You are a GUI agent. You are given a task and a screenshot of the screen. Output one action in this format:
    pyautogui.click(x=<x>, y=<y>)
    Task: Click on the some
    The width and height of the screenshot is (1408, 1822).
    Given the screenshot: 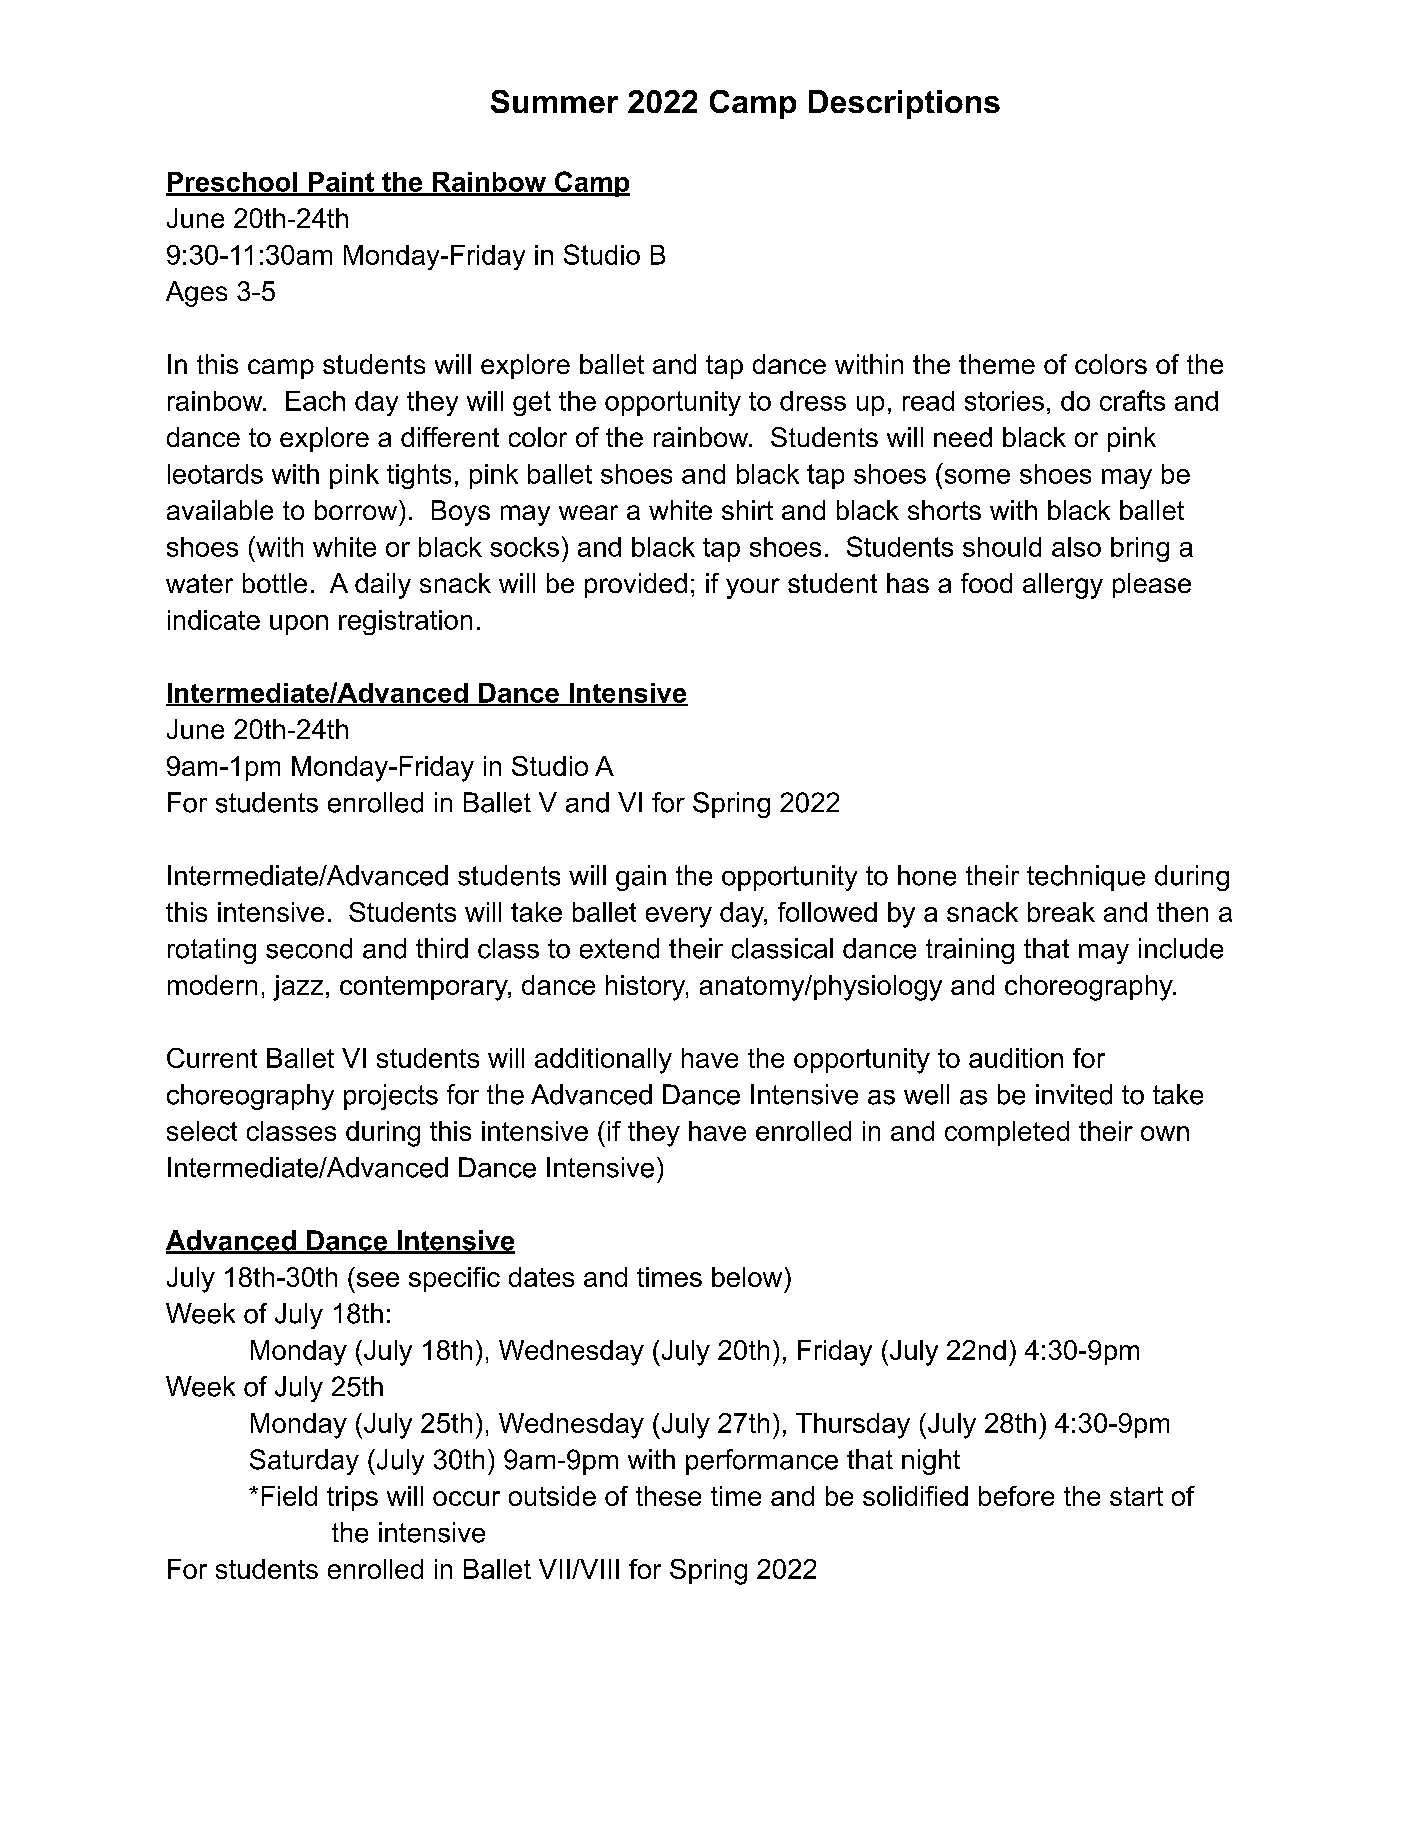 What is the action you would take?
    pyautogui.click(x=977, y=476)
